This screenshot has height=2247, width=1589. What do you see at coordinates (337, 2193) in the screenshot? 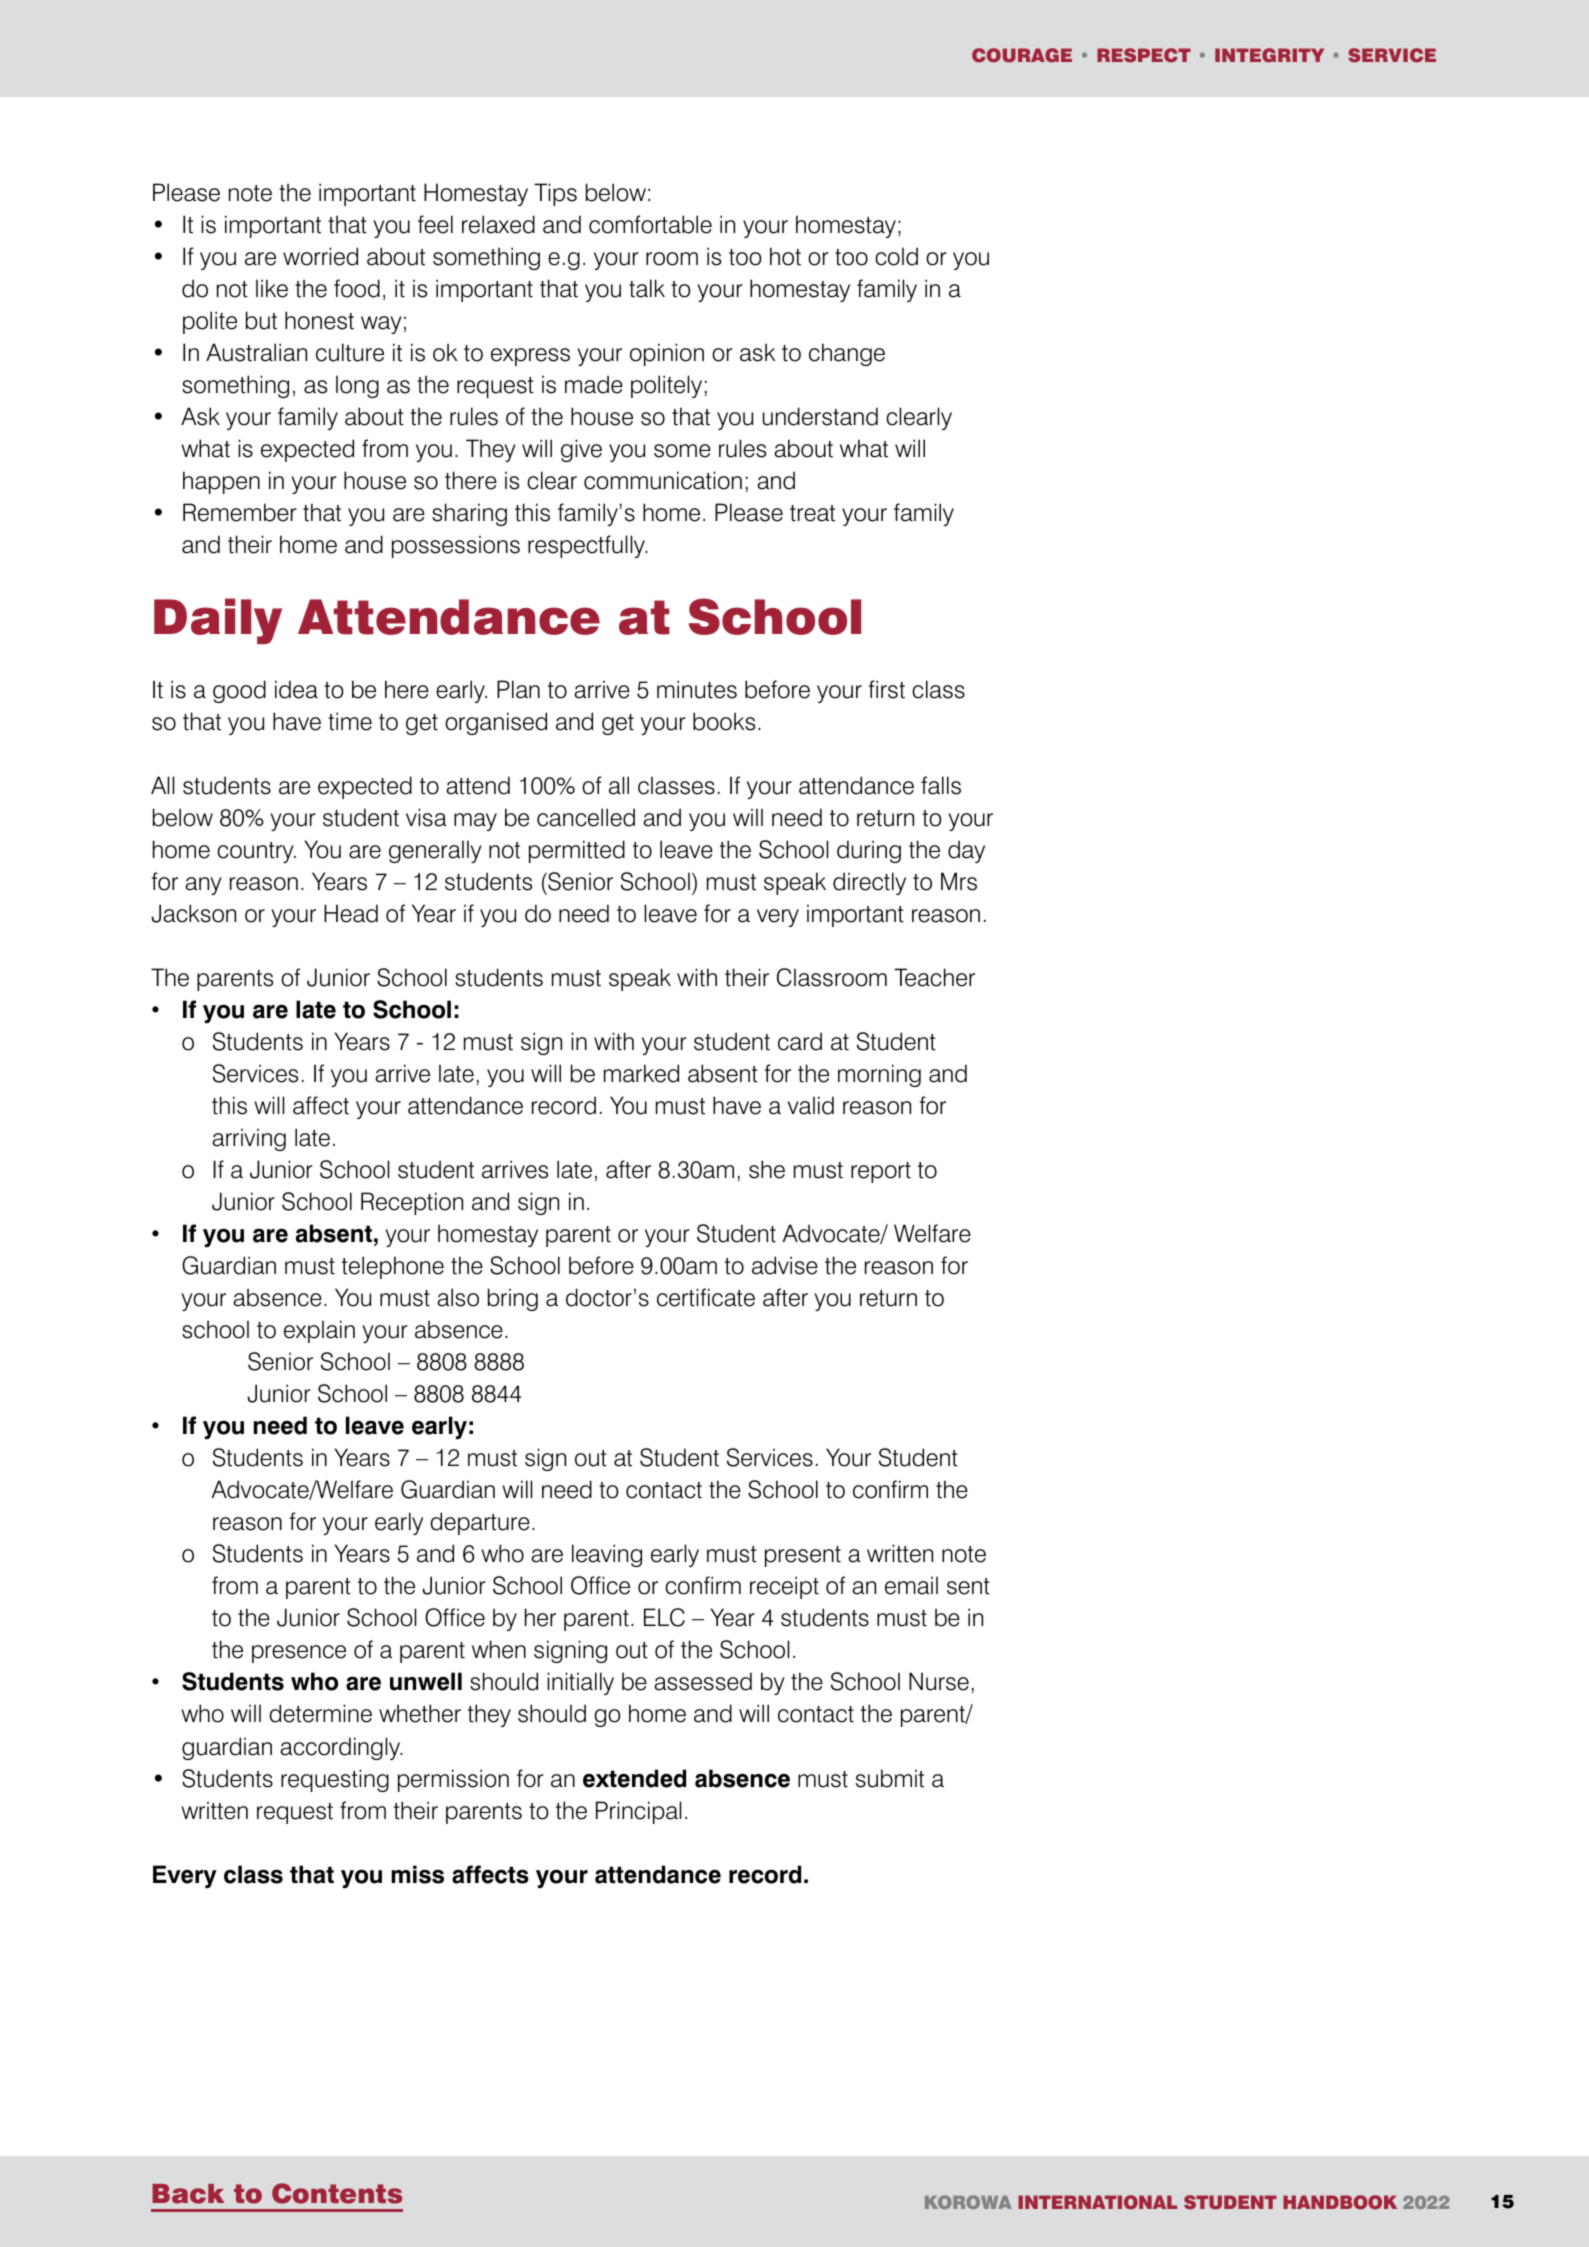
I see `Contents` at bounding box center [337, 2193].
